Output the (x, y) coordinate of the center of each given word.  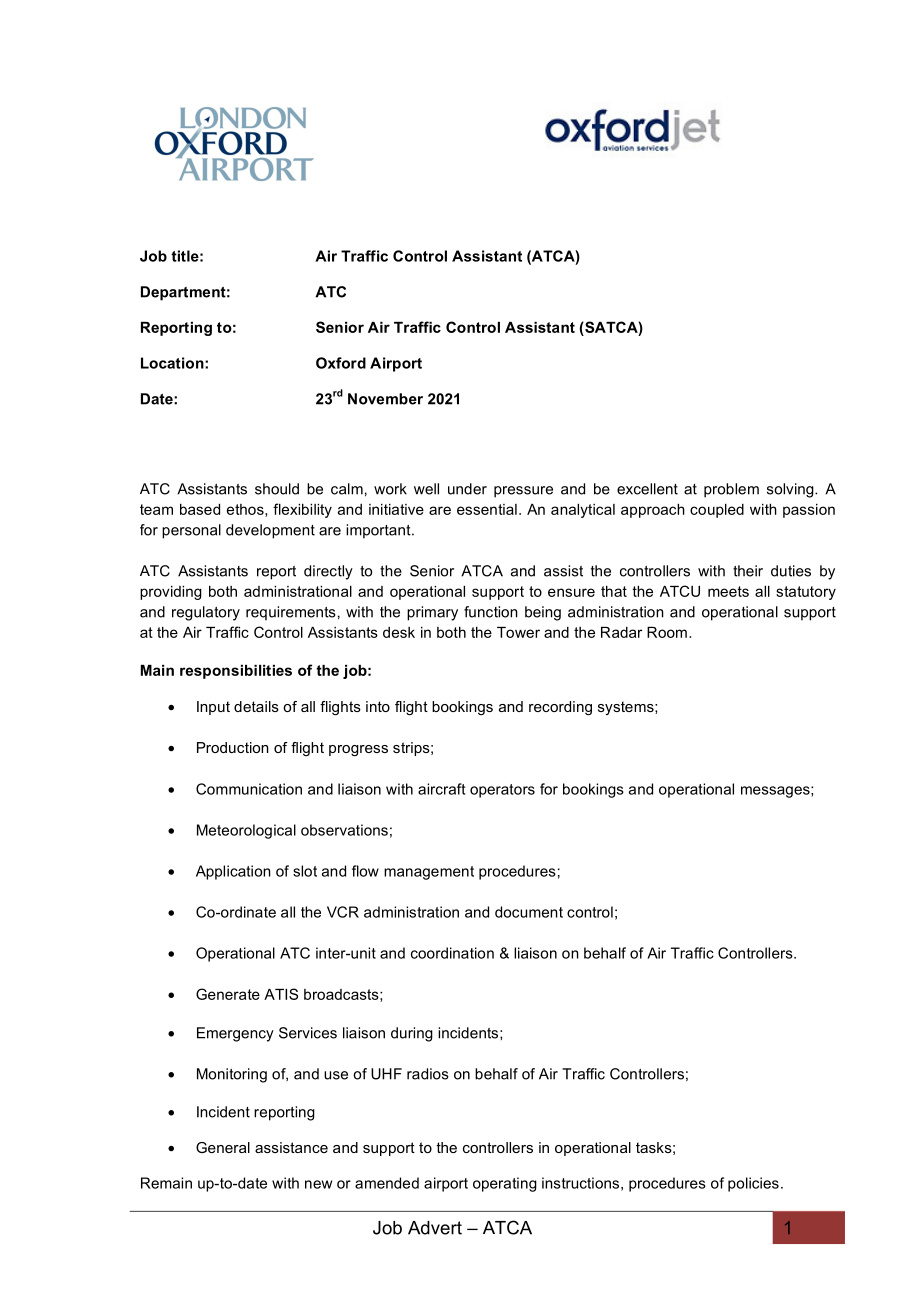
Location (173, 363)
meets (728, 591)
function (491, 612)
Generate (228, 994)
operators (502, 791)
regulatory (206, 613)
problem (731, 490)
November (385, 399)
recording (560, 708)
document (529, 912)
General (223, 1147)
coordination (452, 953)
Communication (249, 789)
